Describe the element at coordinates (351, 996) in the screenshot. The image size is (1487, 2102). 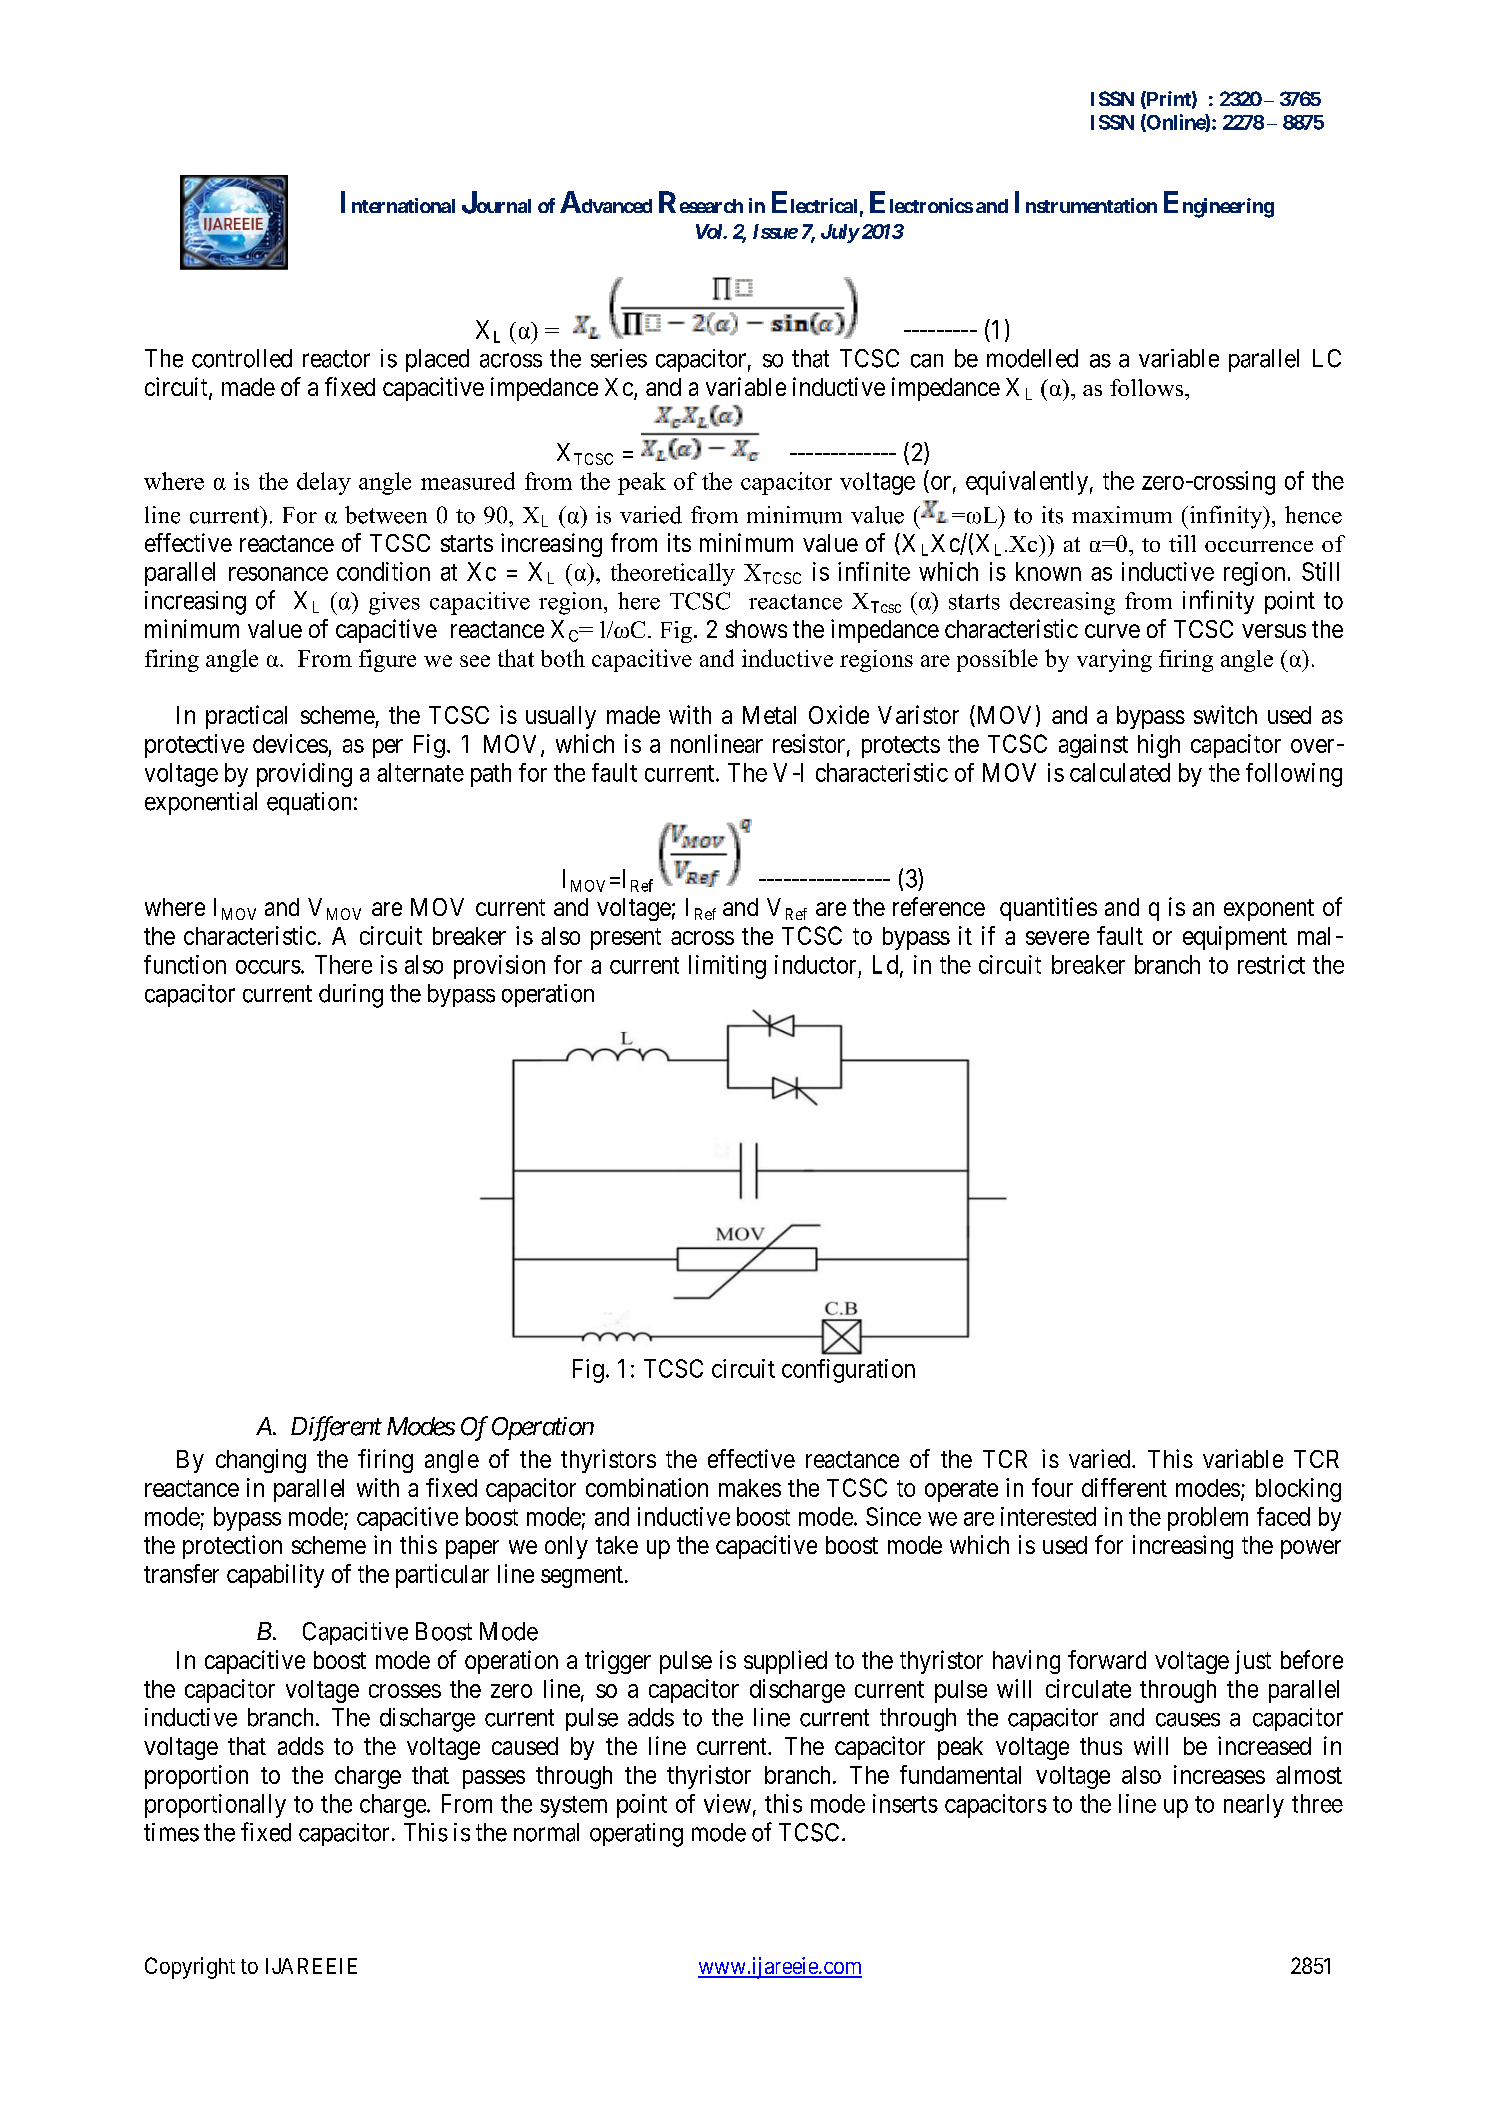
I see `during` at that location.
